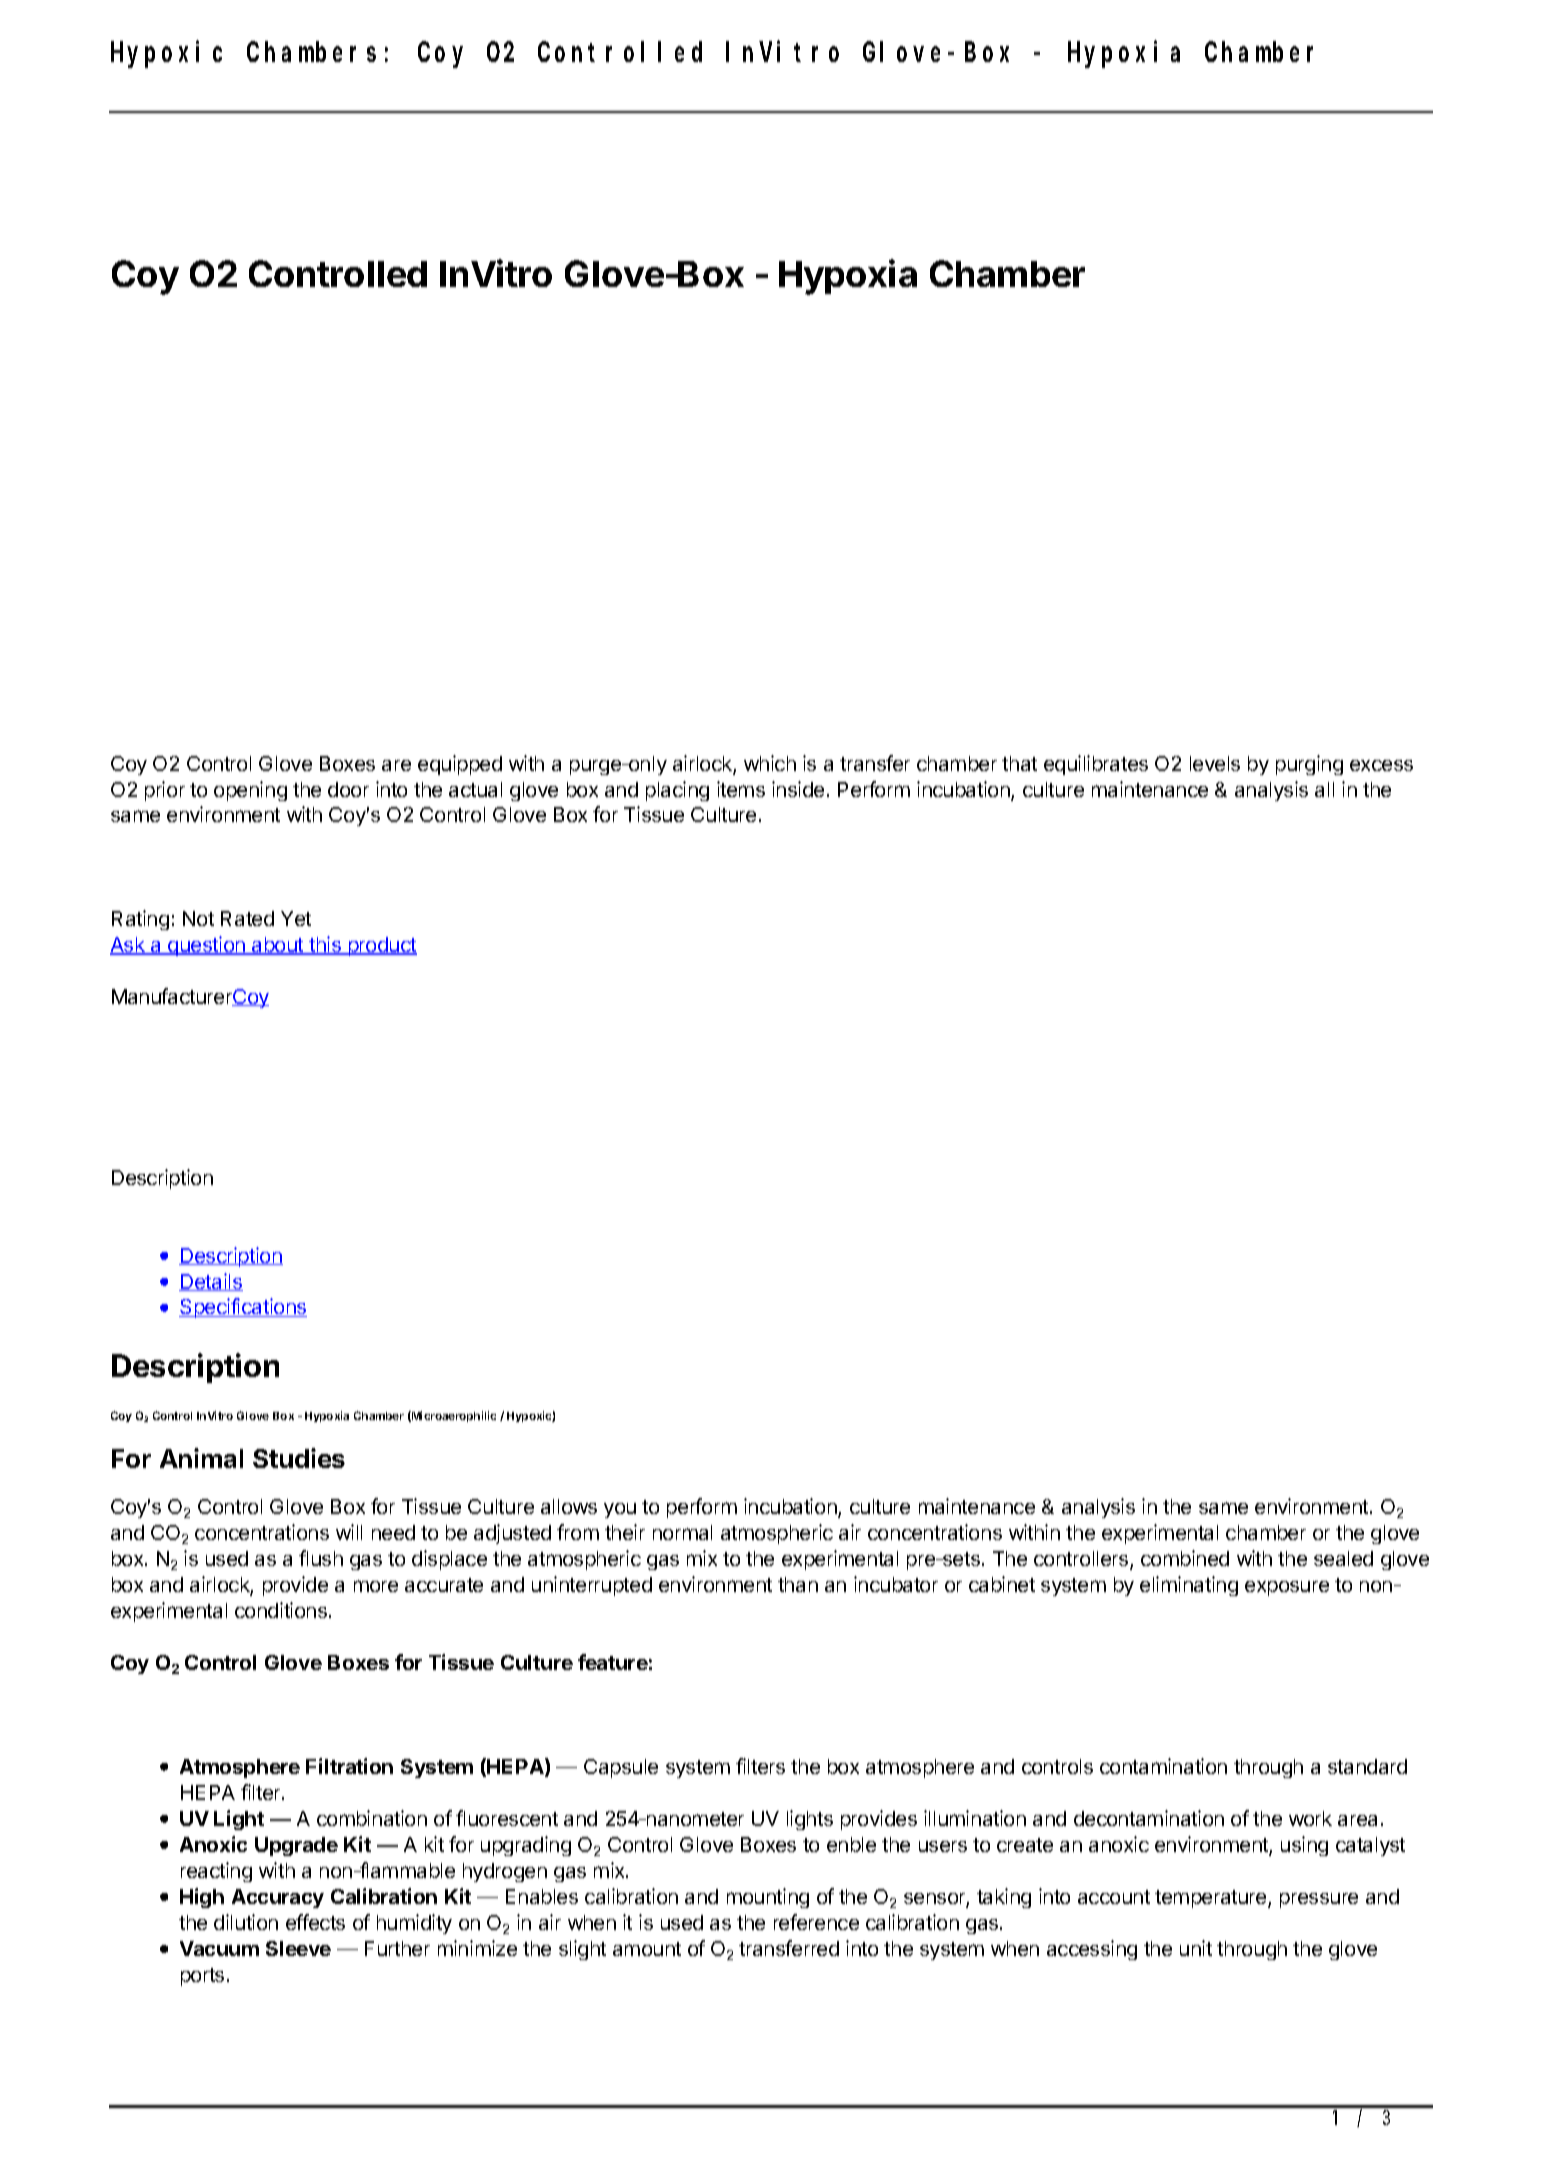  What do you see at coordinates (1185, 1558) in the screenshot?
I see `combined` at bounding box center [1185, 1558].
